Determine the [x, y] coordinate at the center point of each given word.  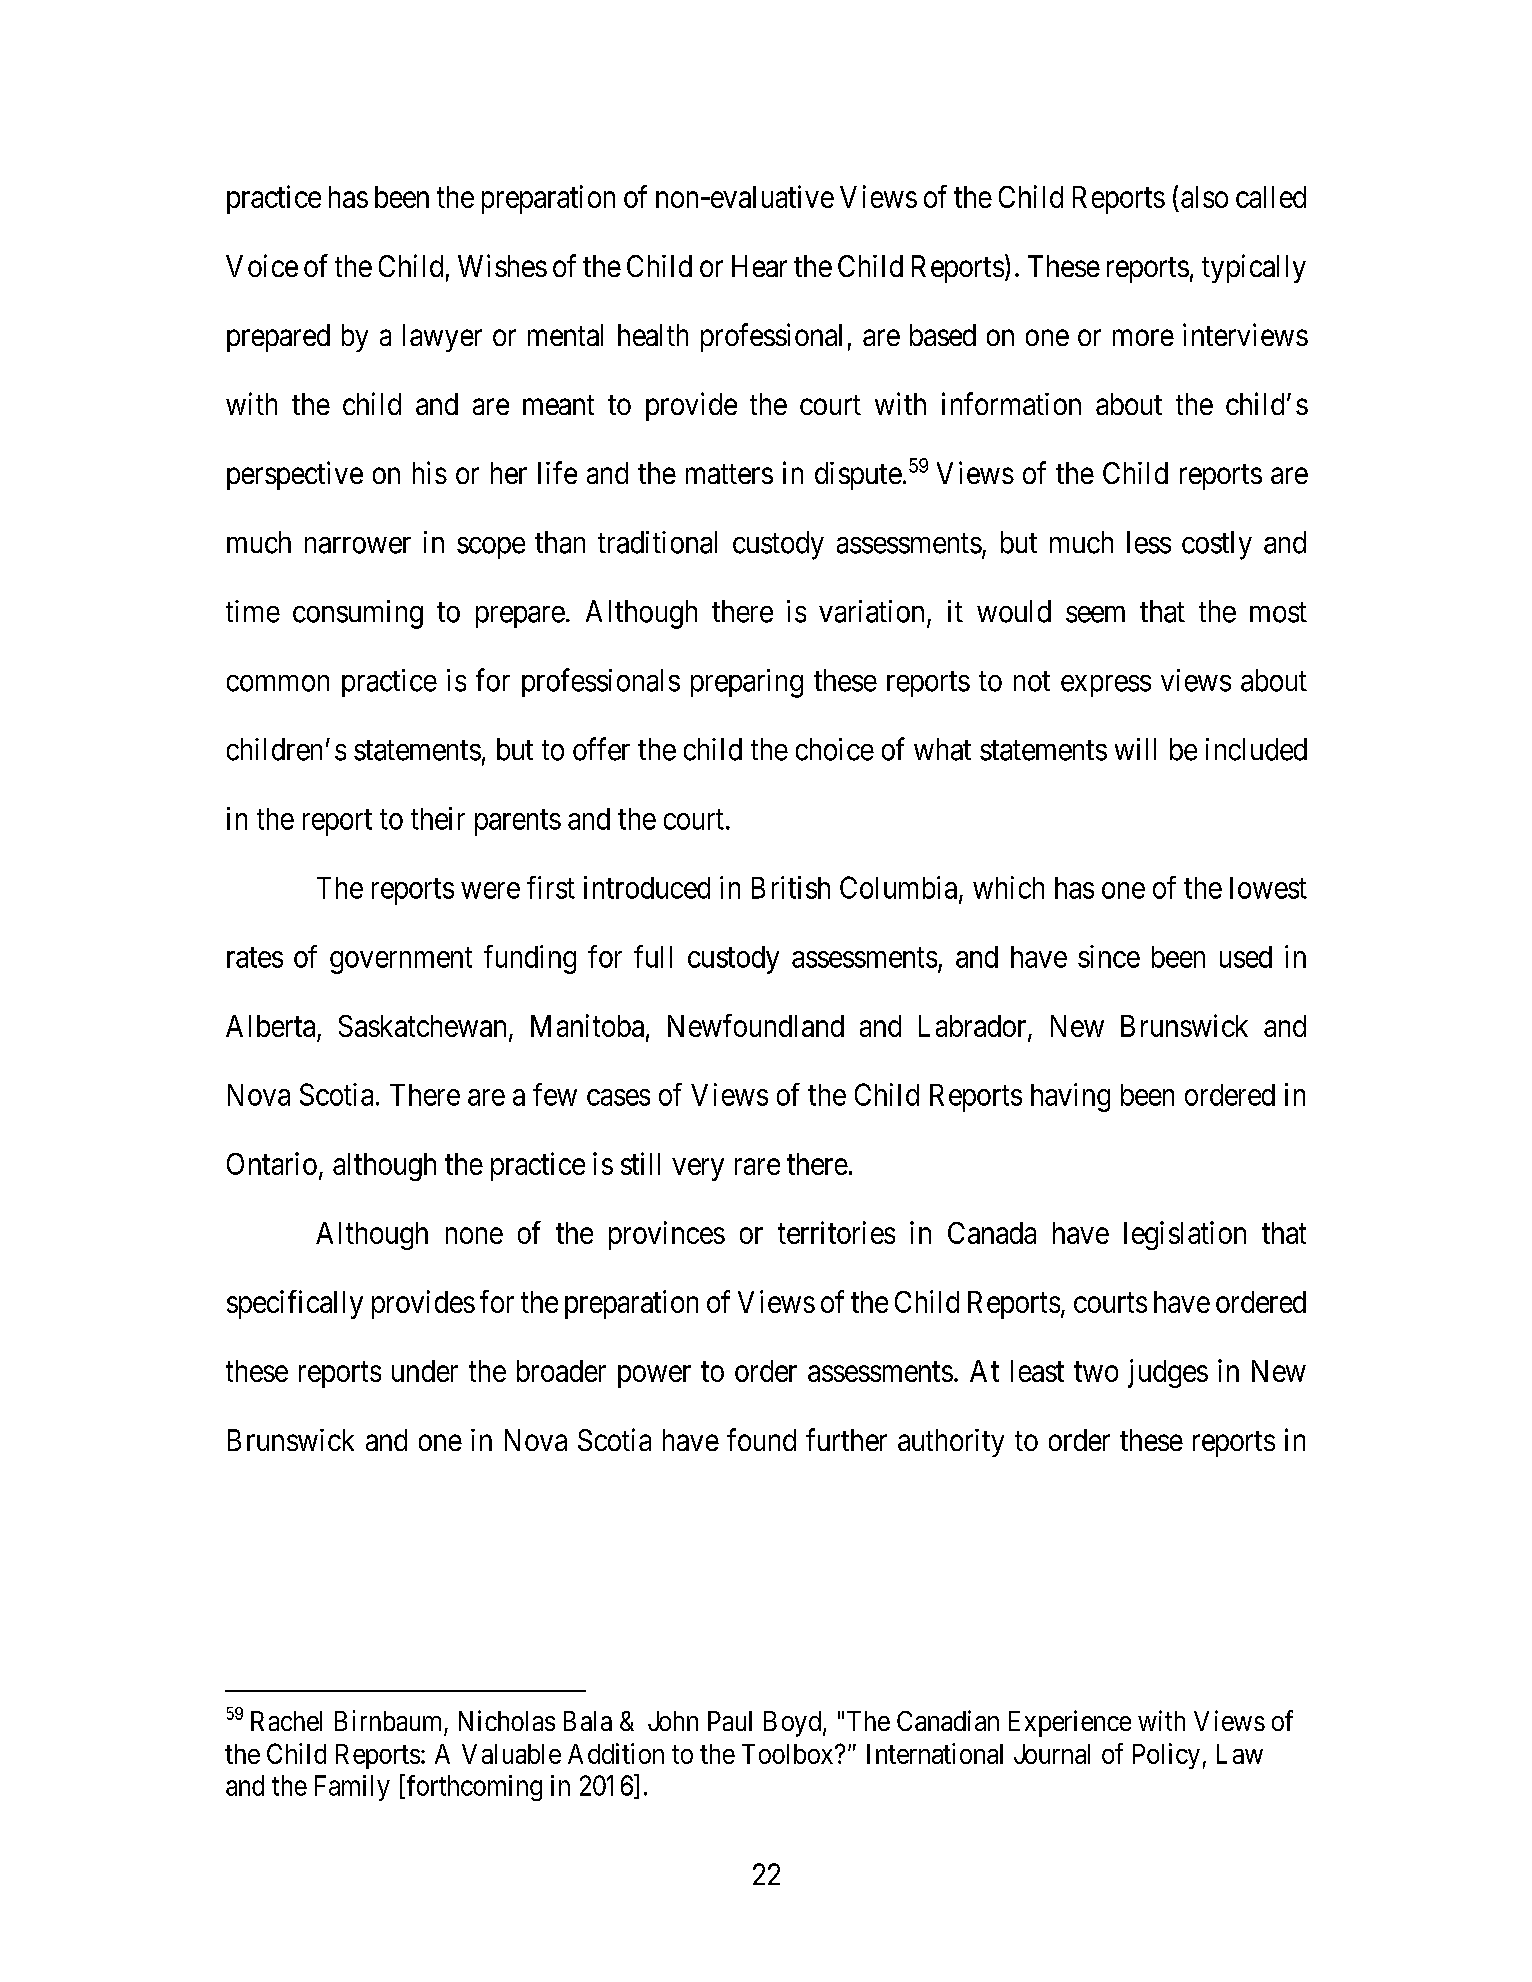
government [401, 961]
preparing [747, 683]
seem [1095, 614]
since [1109, 956]
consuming [358, 614]
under [425, 1371]
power [654, 1377]
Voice [262, 265]
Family [352, 1788]
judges [1168, 1373]
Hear [759, 266]
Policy [1166, 1756]
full [653, 956]
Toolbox [789, 1754]
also [1204, 197]
